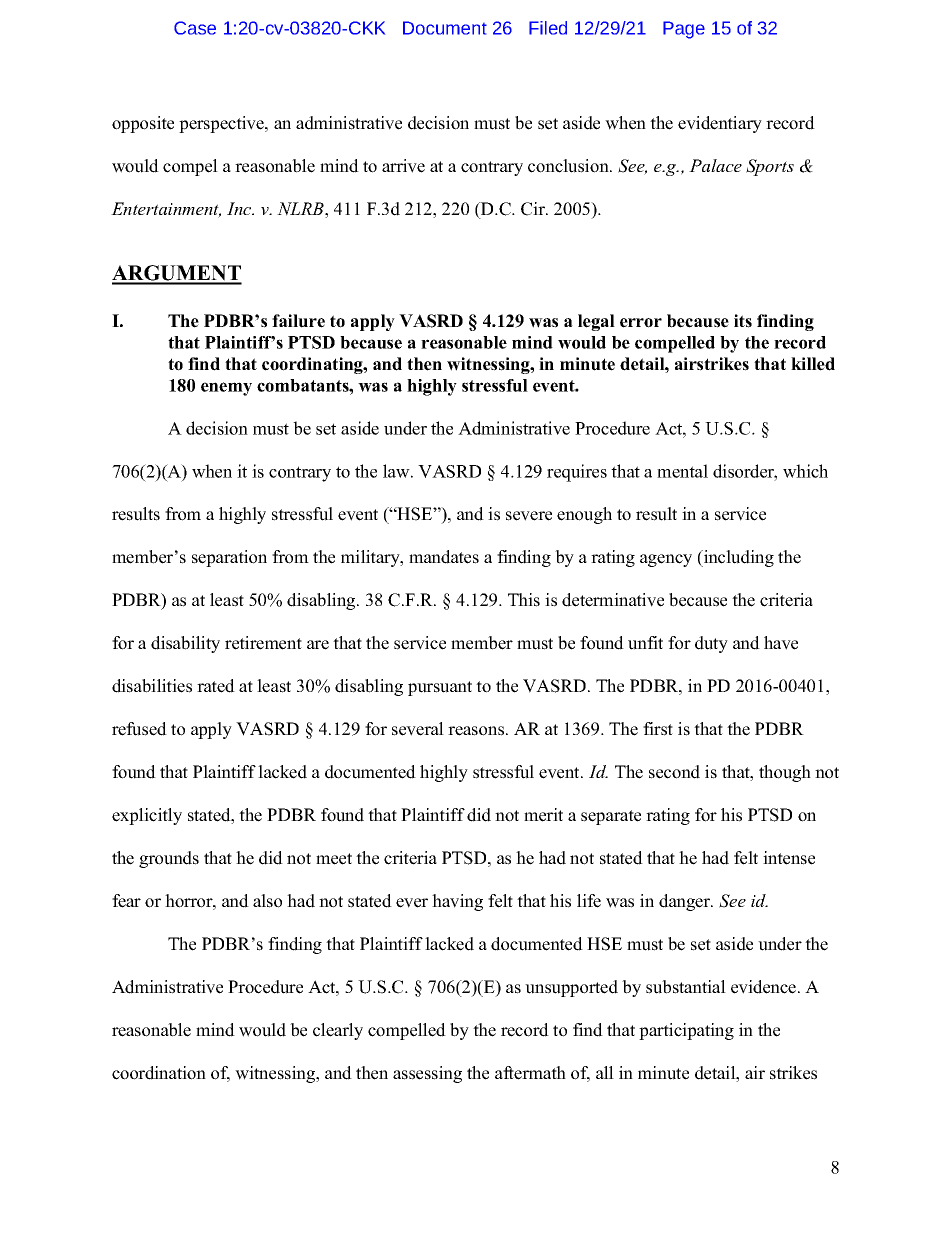 Image resolution: width=952 pixels, height=1233 pixels. What do you see at coordinates (216, 686) in the screenshot?
I see `rated` at bounding box center [216, 686].
